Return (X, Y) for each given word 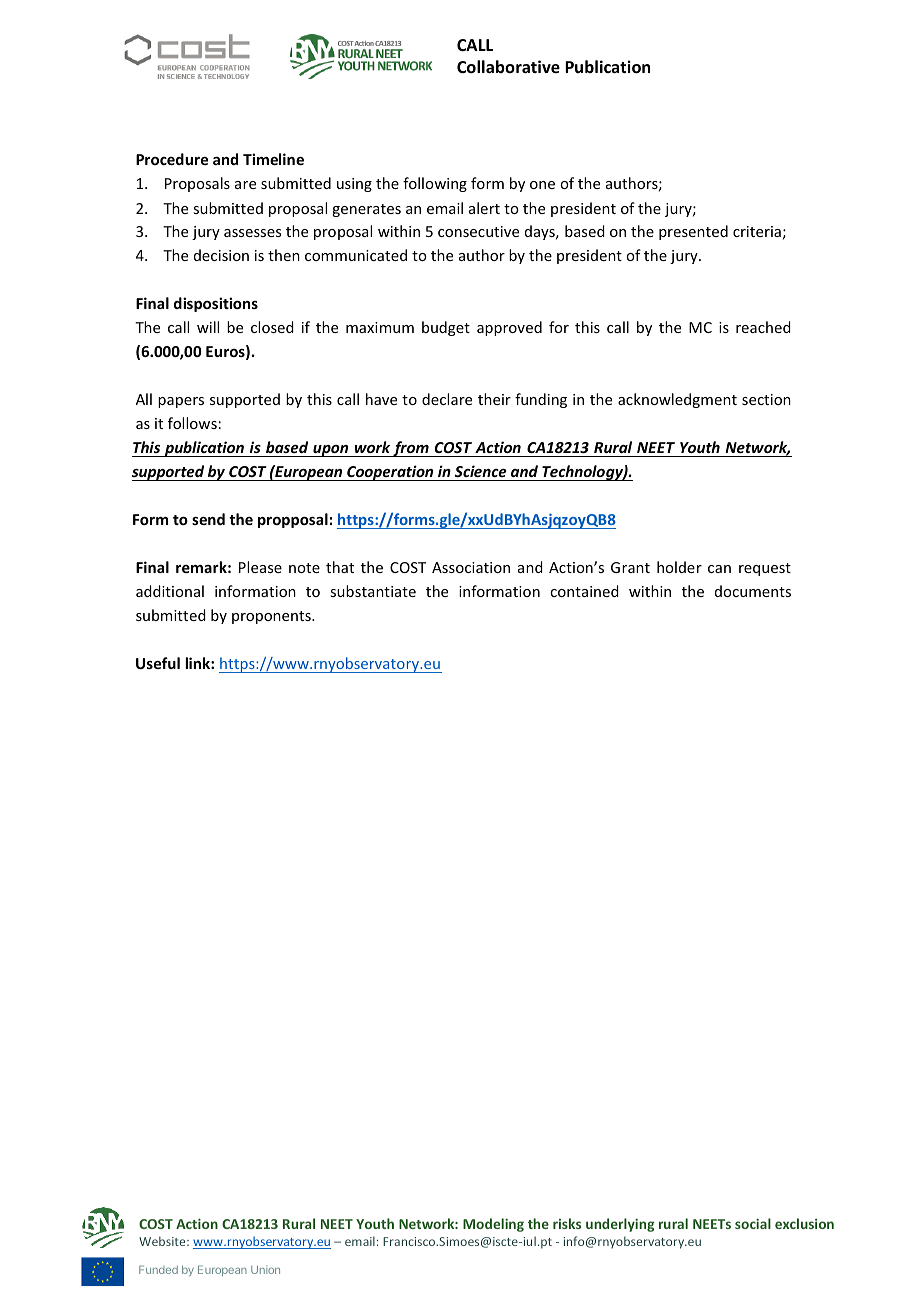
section (766, 399)
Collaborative (508, 67)
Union (265, 1269)
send (208, 519)
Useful (158, 663)
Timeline (273, 159)
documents (753, 591)
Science (481, 471)
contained (584, 591)
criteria (757, 231)
